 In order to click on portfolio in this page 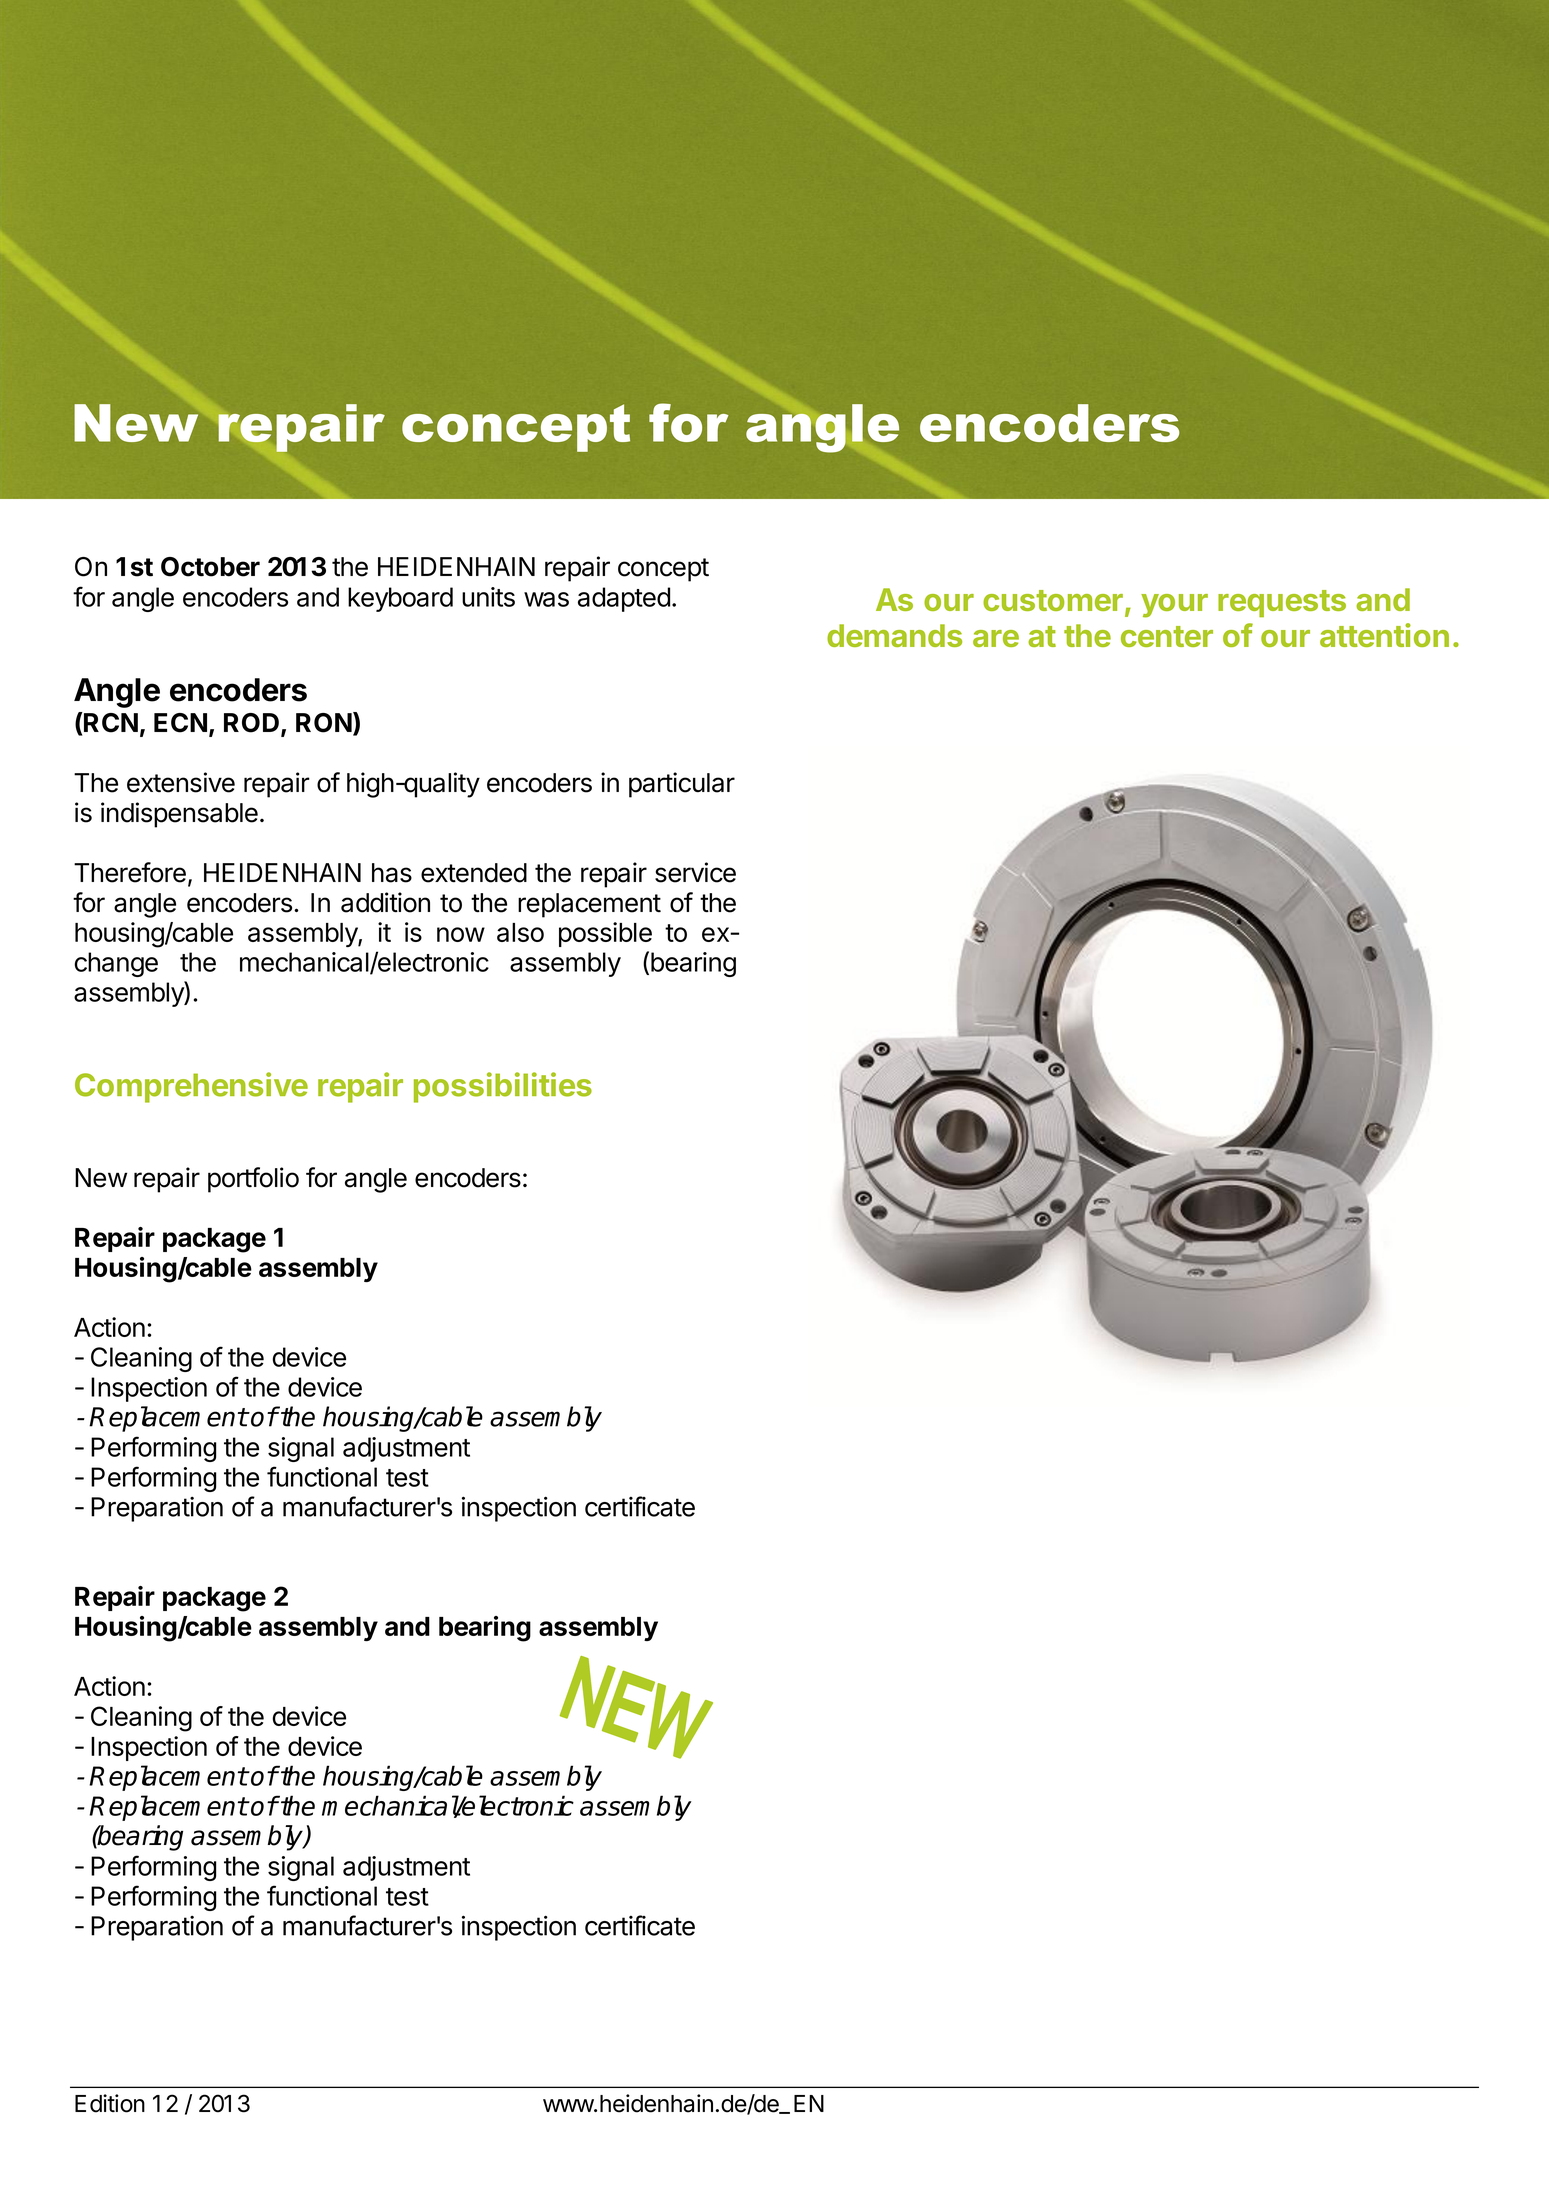, I will do `click(253, 1180)`.
